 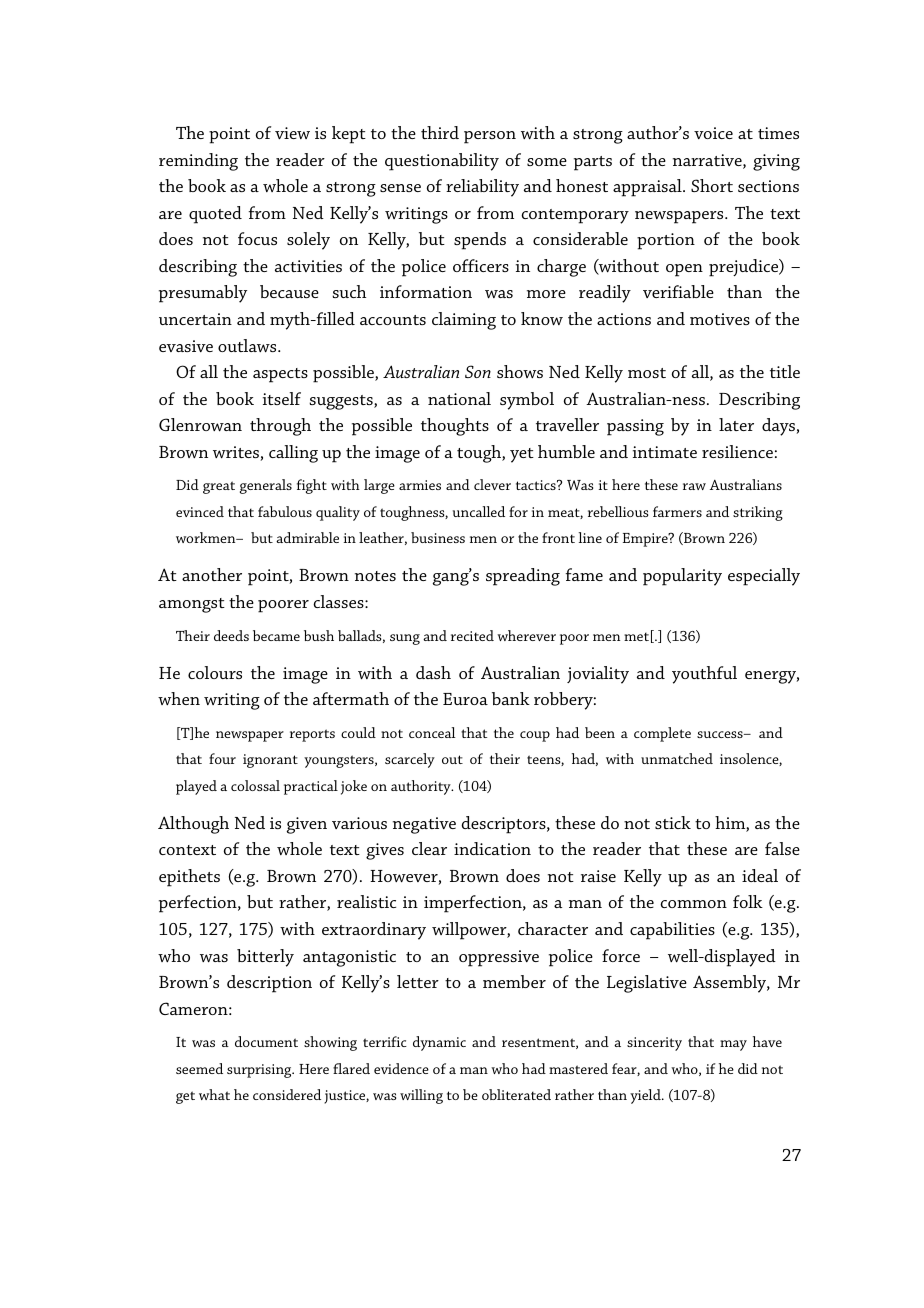 What do you see at coordinates (492, 484) in the screenshot?
I see `clever` at bounding box center [492, 484].
